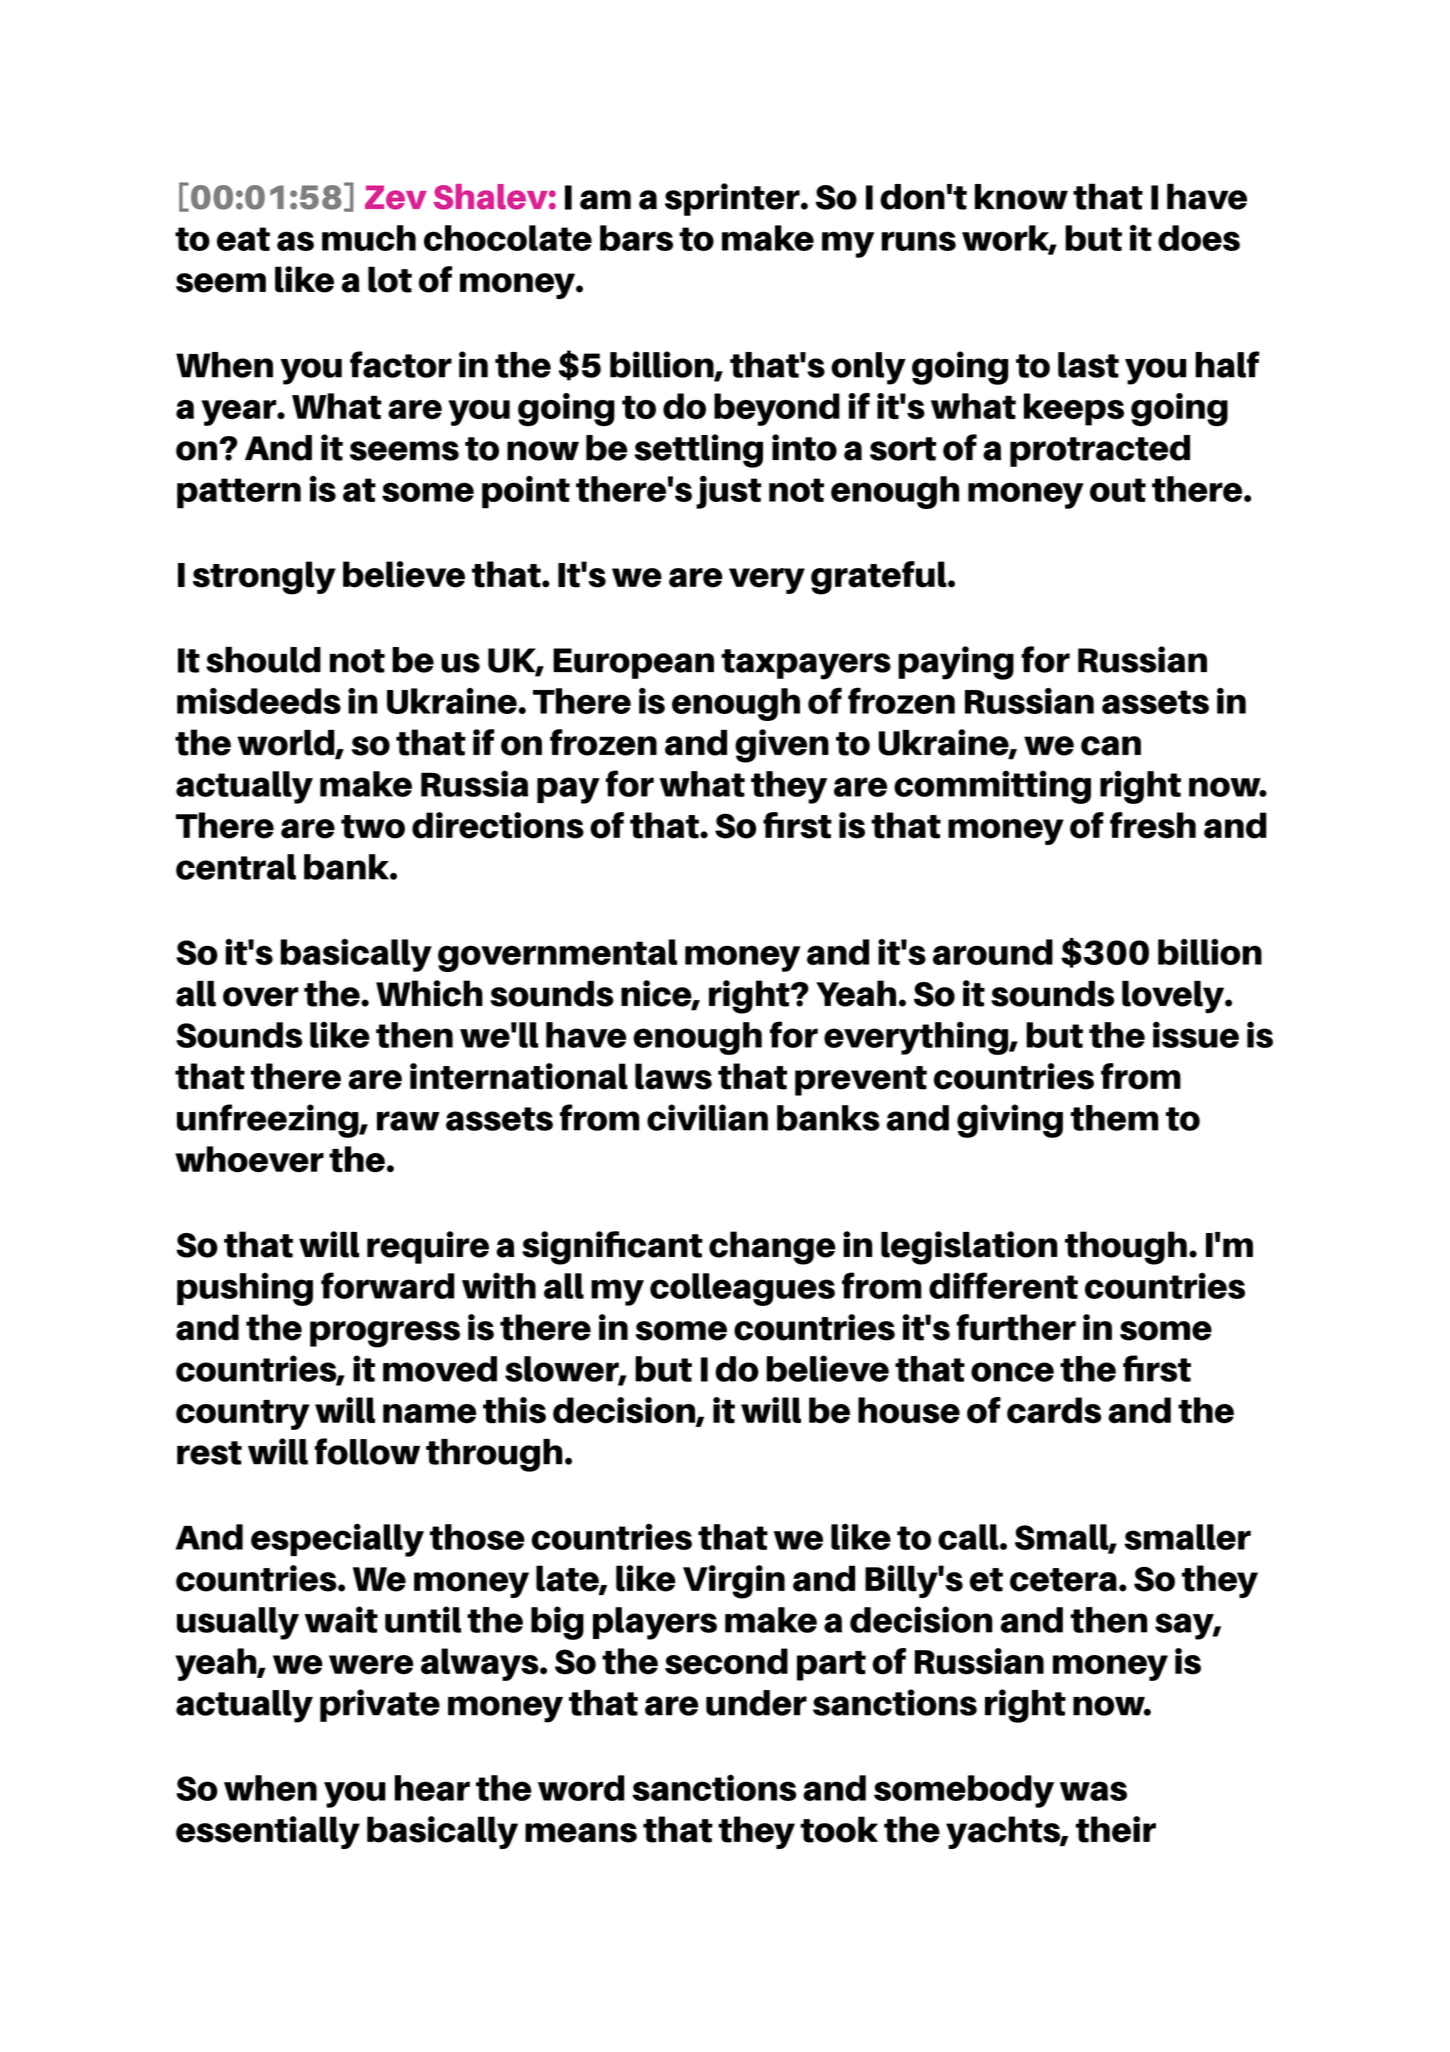  I want to click on two, so click(373, 827).
